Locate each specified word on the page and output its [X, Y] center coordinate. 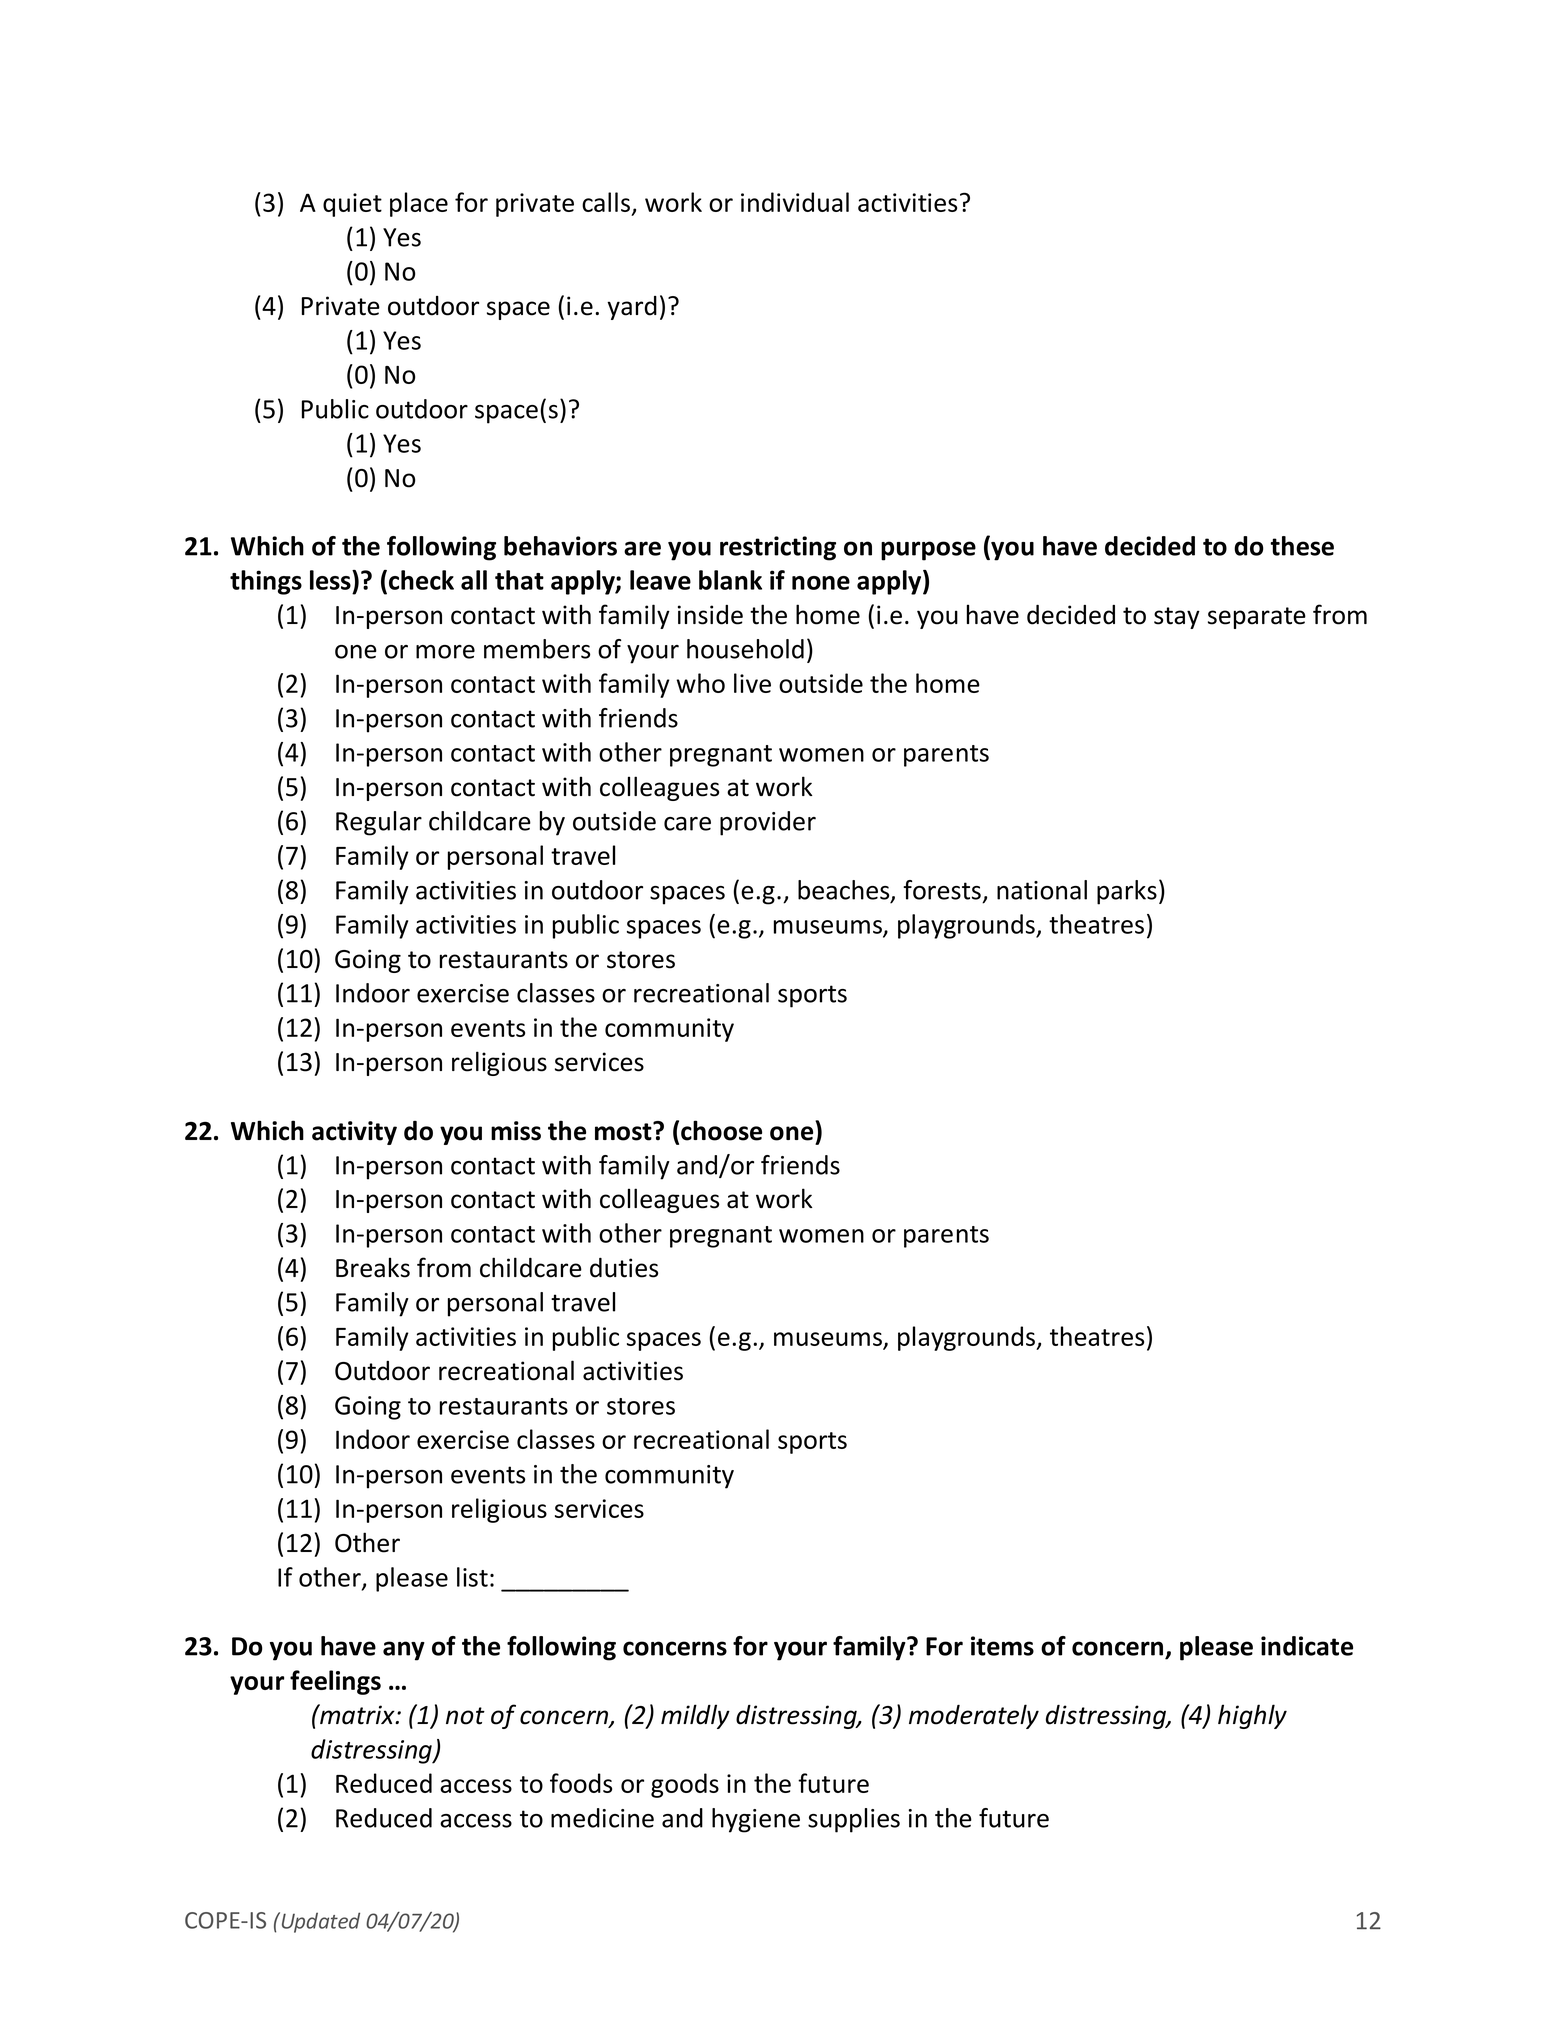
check [421, 580]
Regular [379, 823]
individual [795, 202]
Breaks [373, 1267]
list [472, 1577]
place [419, 204]
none [821, 583]
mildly [695, 1716]
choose [721, 1130]
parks [1127, 892]
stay [1177, 618]
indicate [1307, 1646]
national [1042, 890]
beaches [845, 891]
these [1302, 546]
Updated [319, 1922]
